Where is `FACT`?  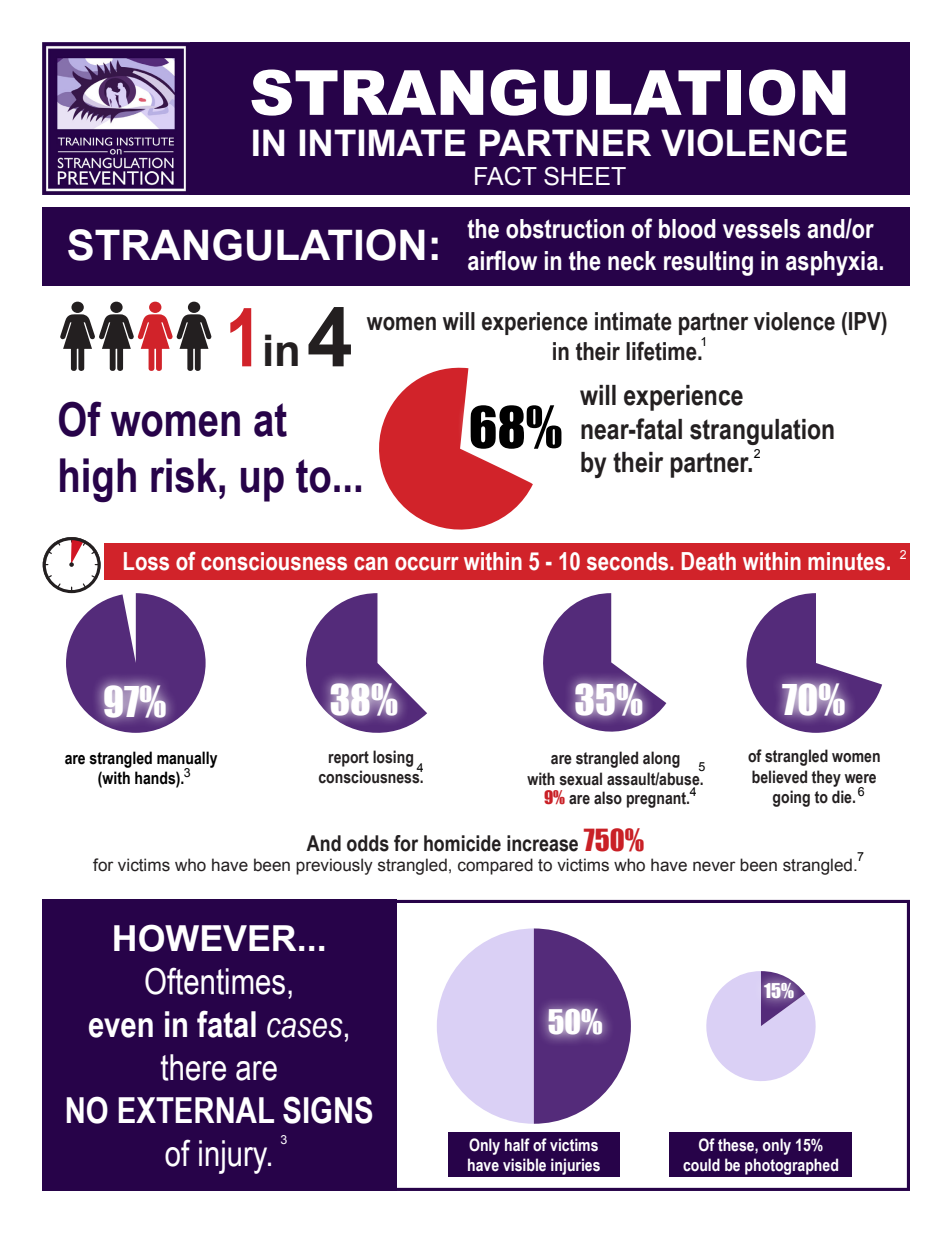
FACT is located at coordinates (506, 176).
